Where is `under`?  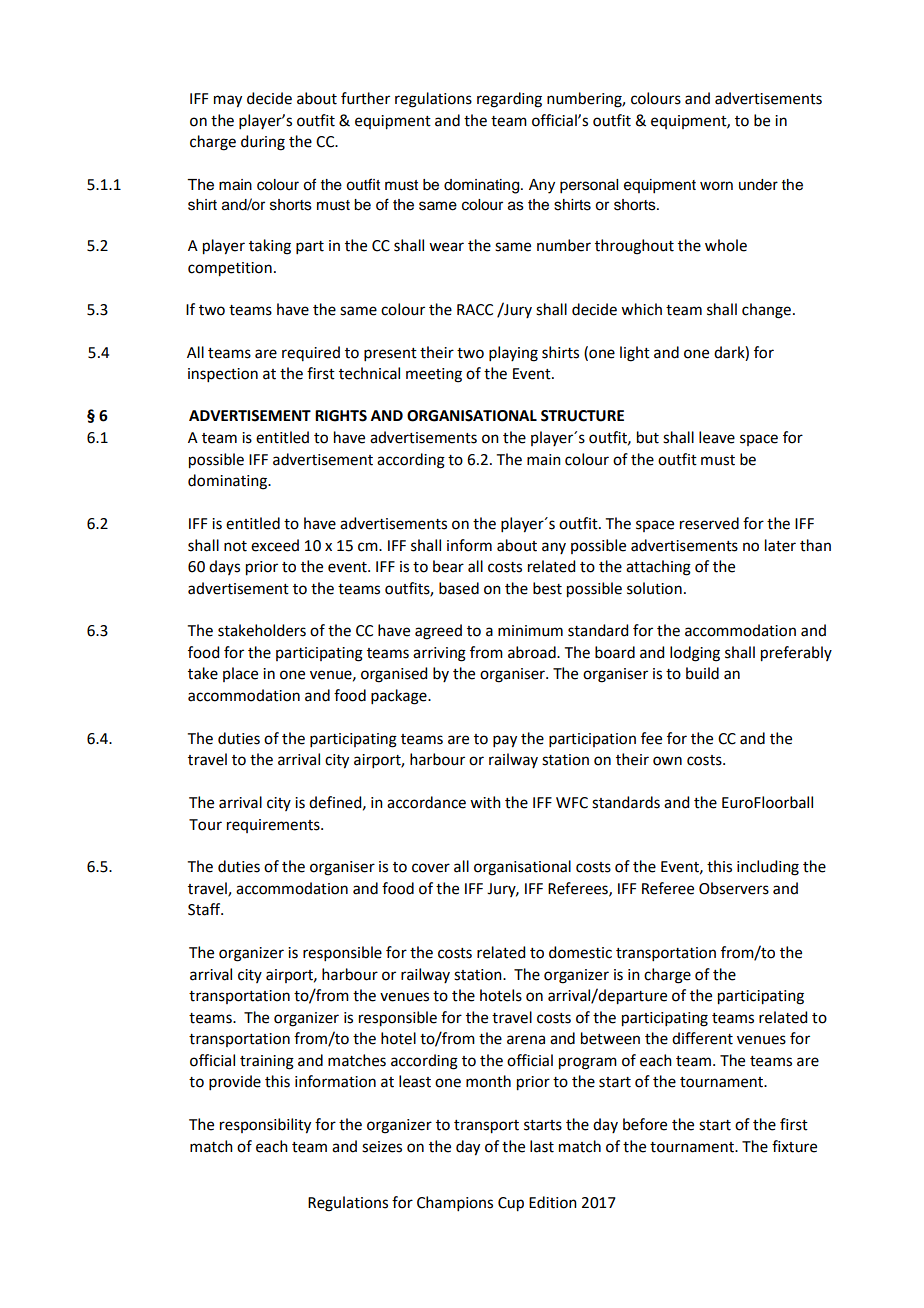 under is located at coordinates (758, 185).
